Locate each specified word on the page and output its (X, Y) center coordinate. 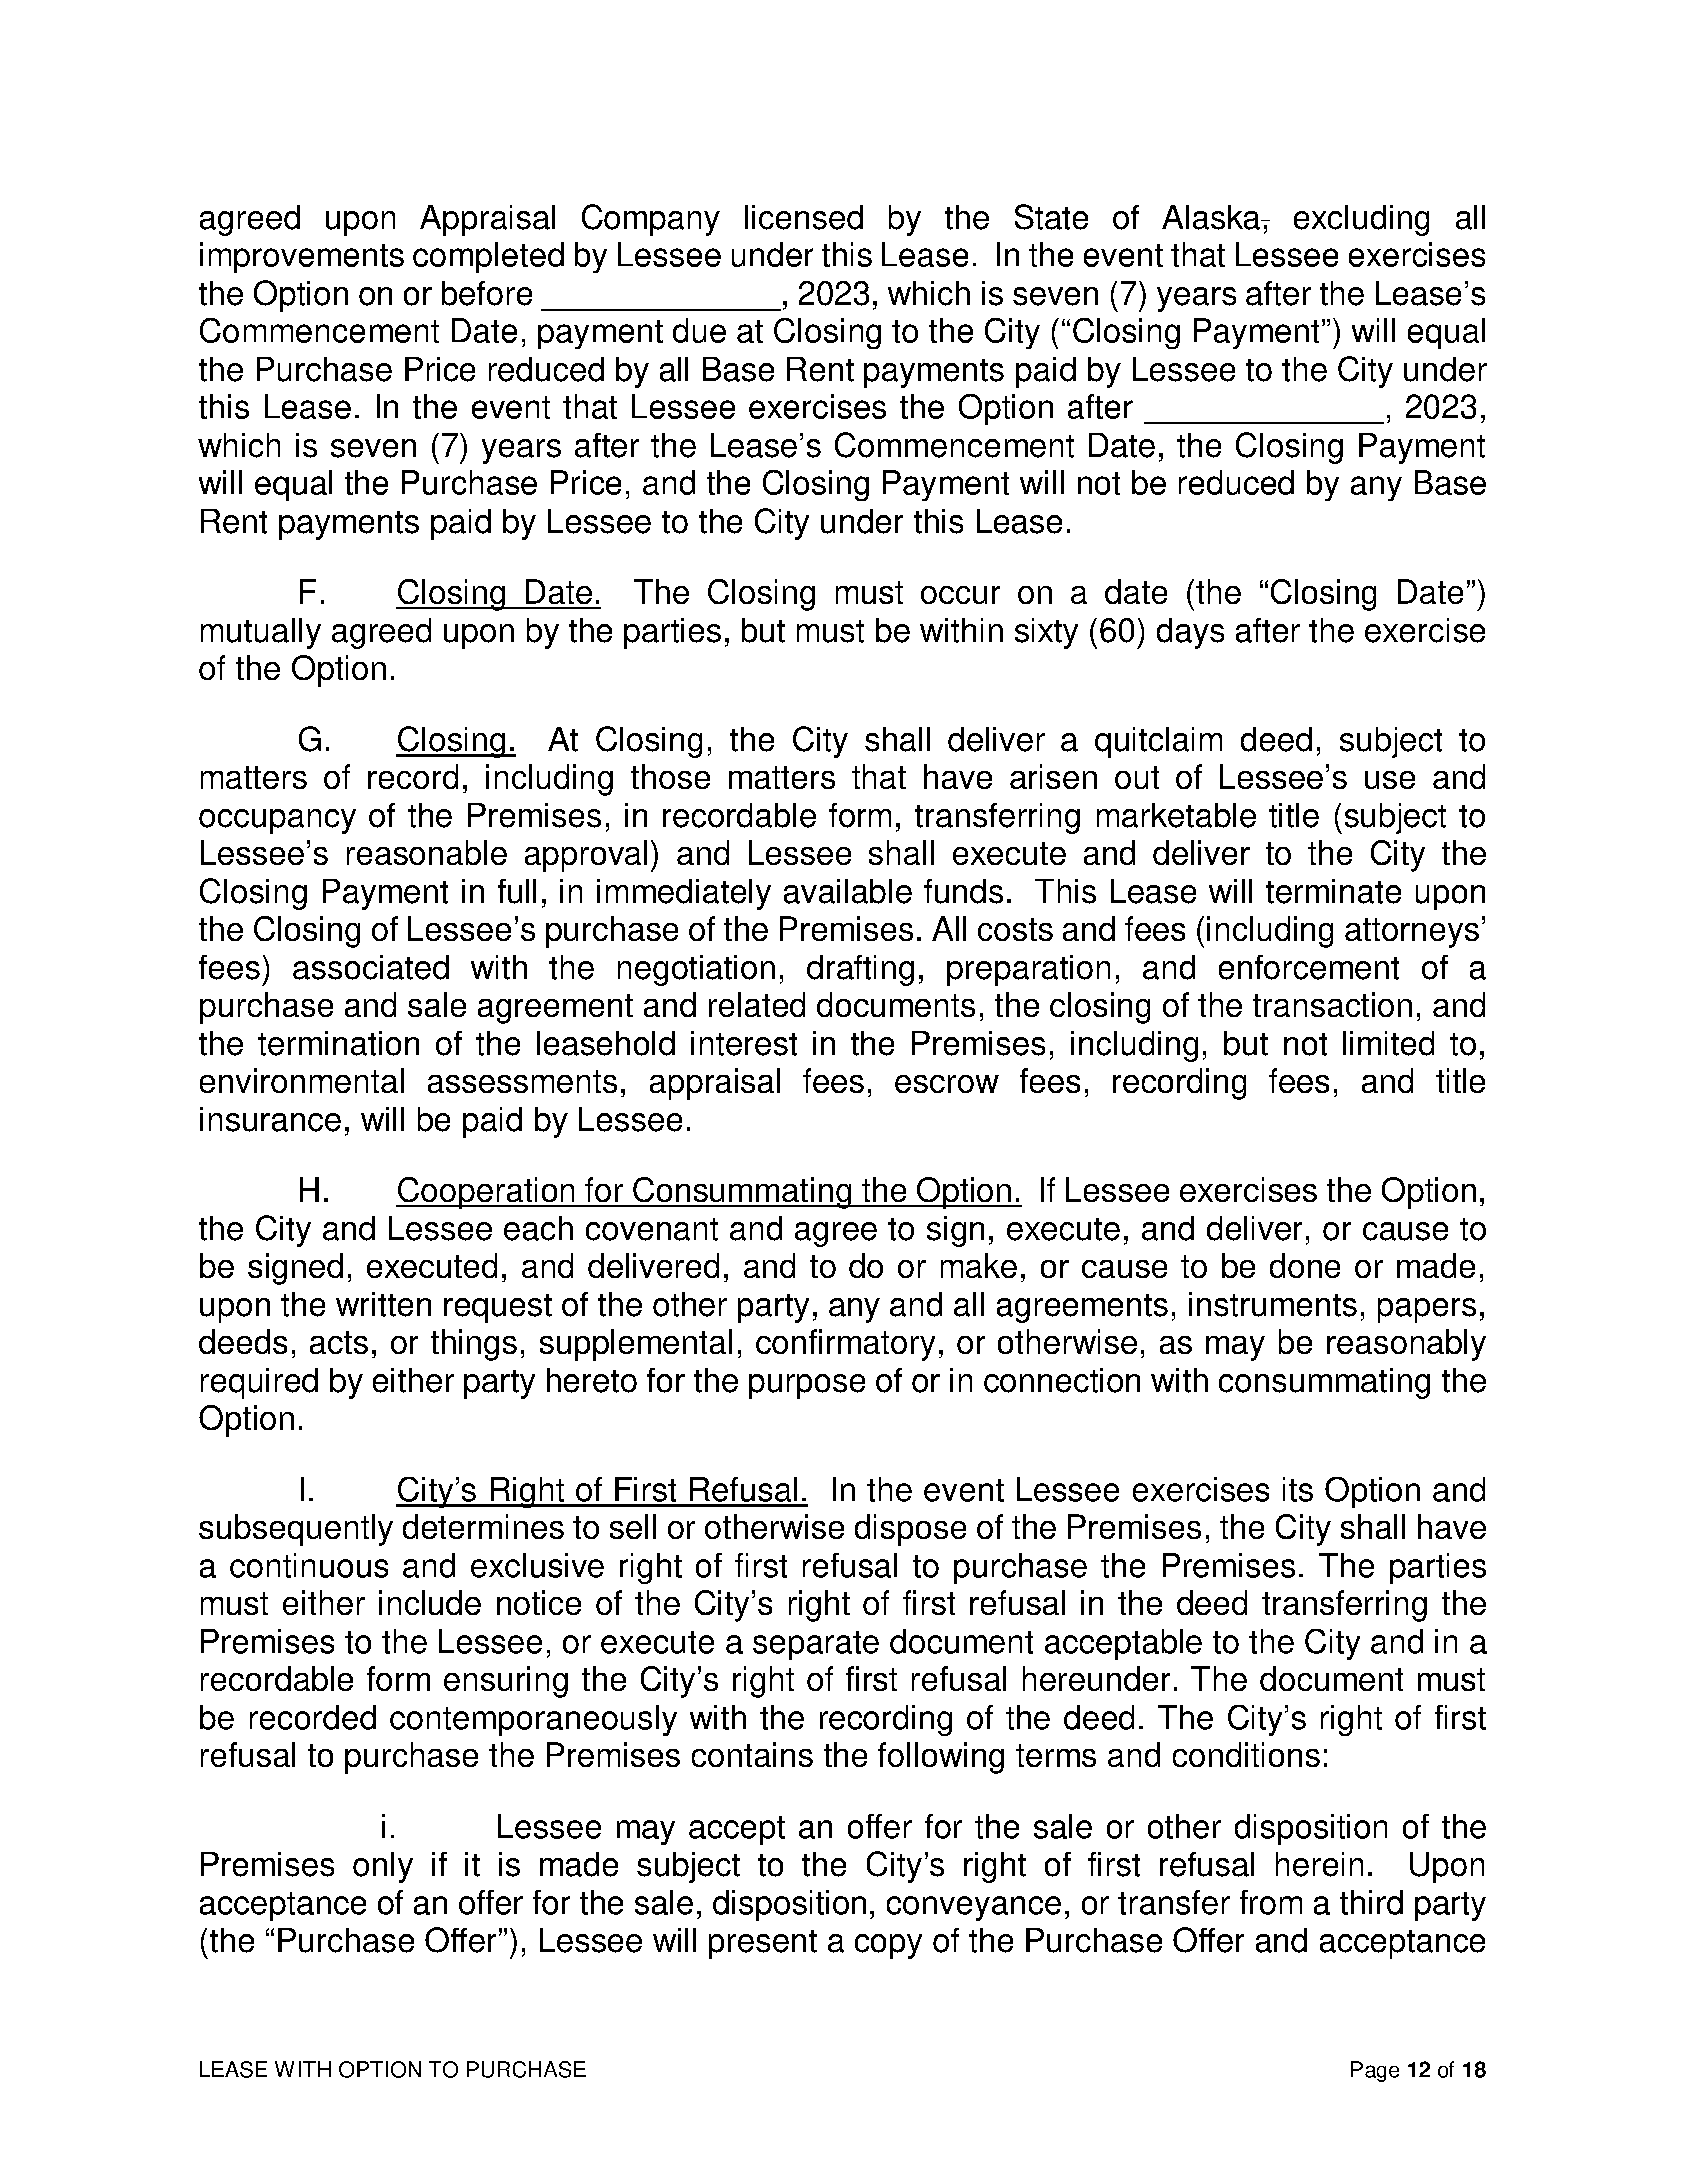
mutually (261, 633)
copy (888, 1946)
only (383, 1867)
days (1190, 633)
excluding (1361, 220)
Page (1375, 2071)
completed (488, 257)
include (430, 1602)
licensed (804, 217)
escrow (947, 1084)
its (1298, 1489)
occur (960, 595)
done (1305, 1265)
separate (816, 1645)
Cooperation (486, 1193)
